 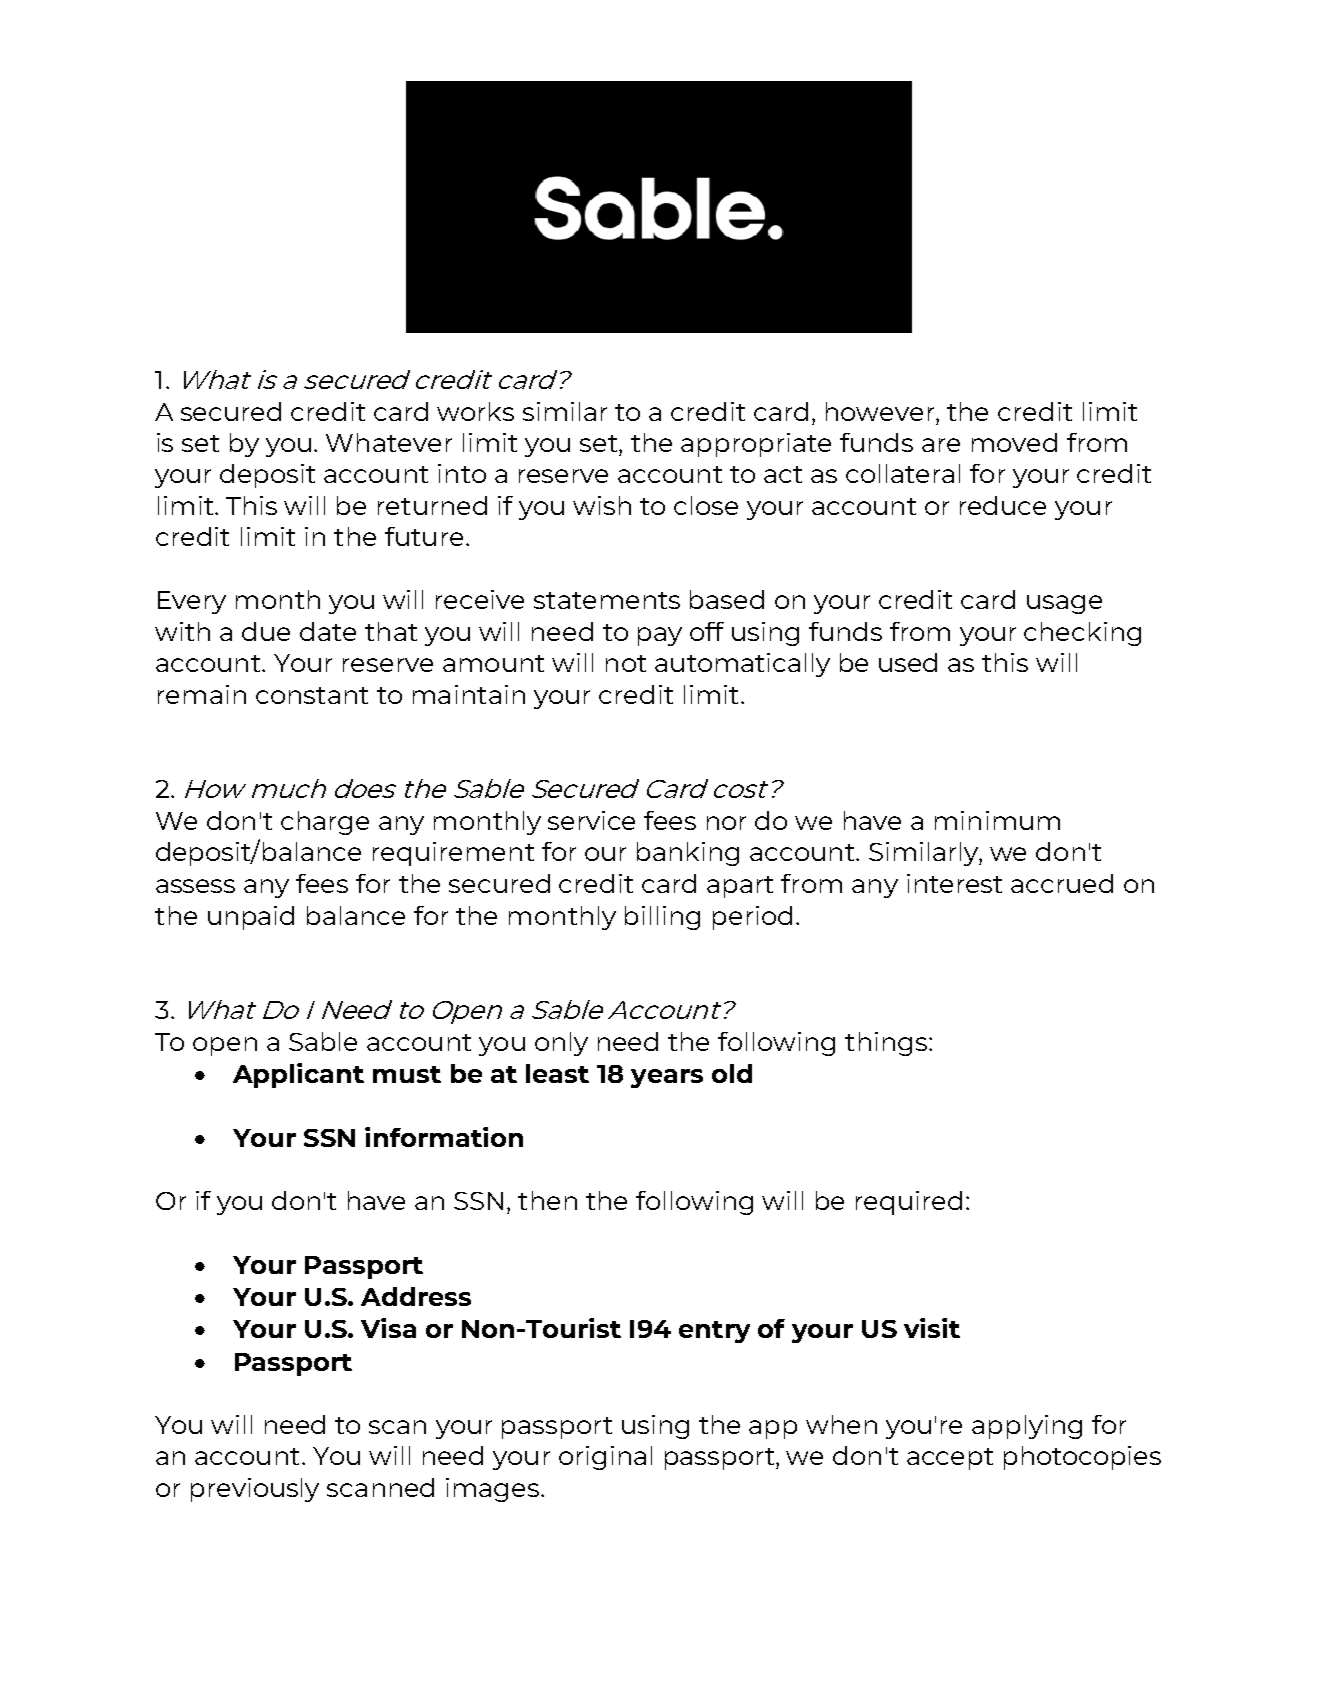 What do you see at coordinates (547, 1200) in the screenshot?
I see `then` at bounding box center [547, 1200].
